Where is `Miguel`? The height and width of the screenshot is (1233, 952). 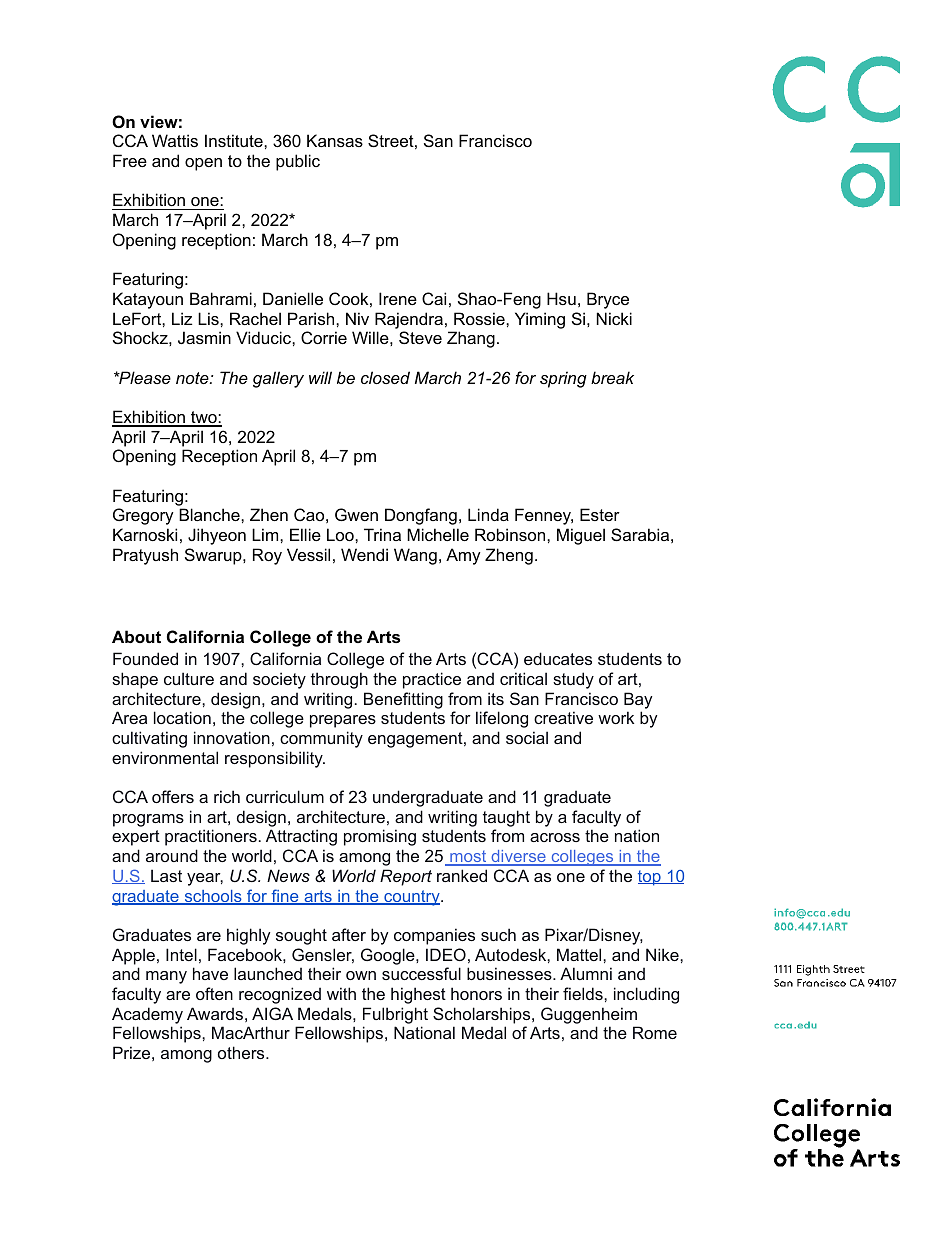
Miguel is located at coordinates (581, 536).
